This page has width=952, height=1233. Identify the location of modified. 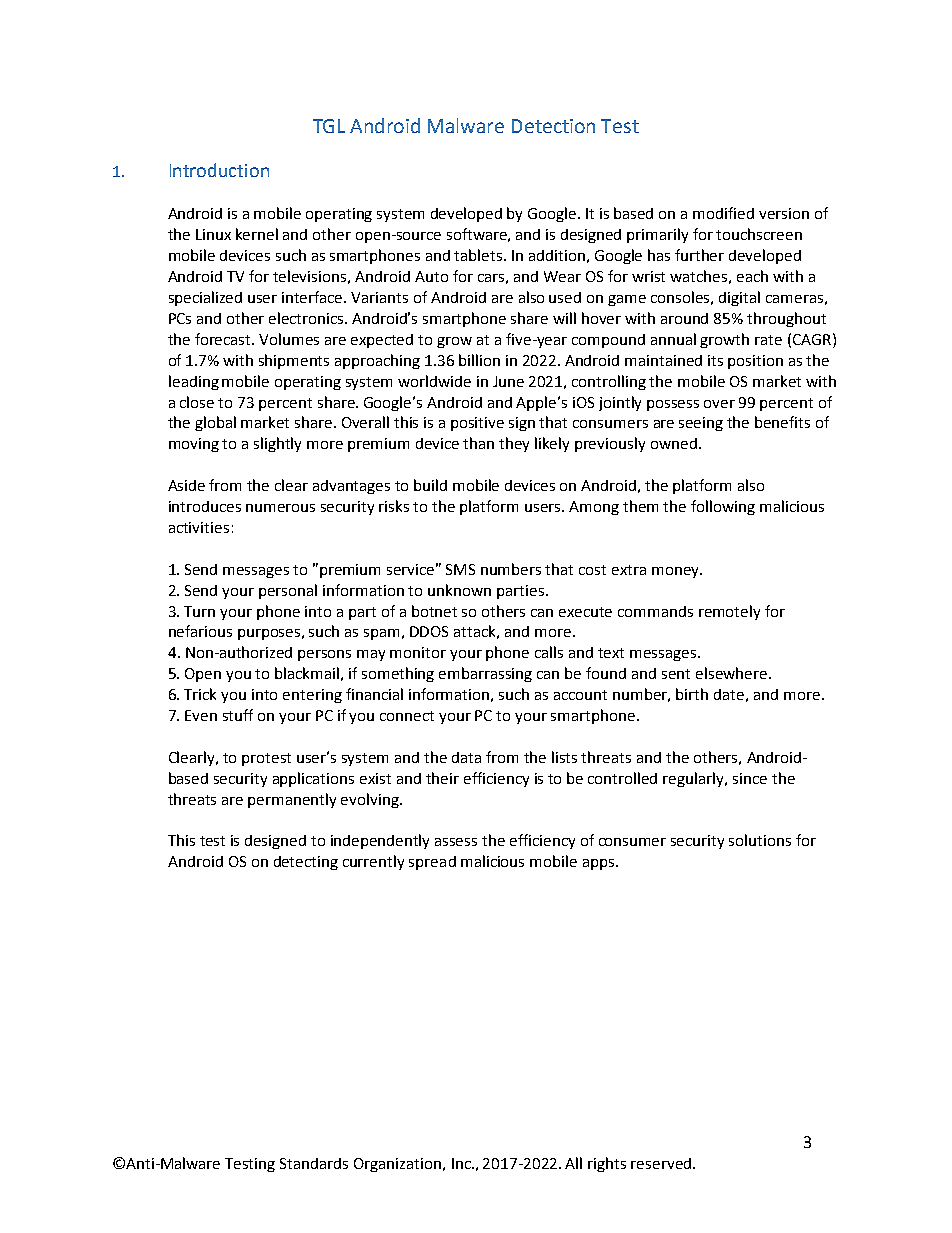
(723, 213).
